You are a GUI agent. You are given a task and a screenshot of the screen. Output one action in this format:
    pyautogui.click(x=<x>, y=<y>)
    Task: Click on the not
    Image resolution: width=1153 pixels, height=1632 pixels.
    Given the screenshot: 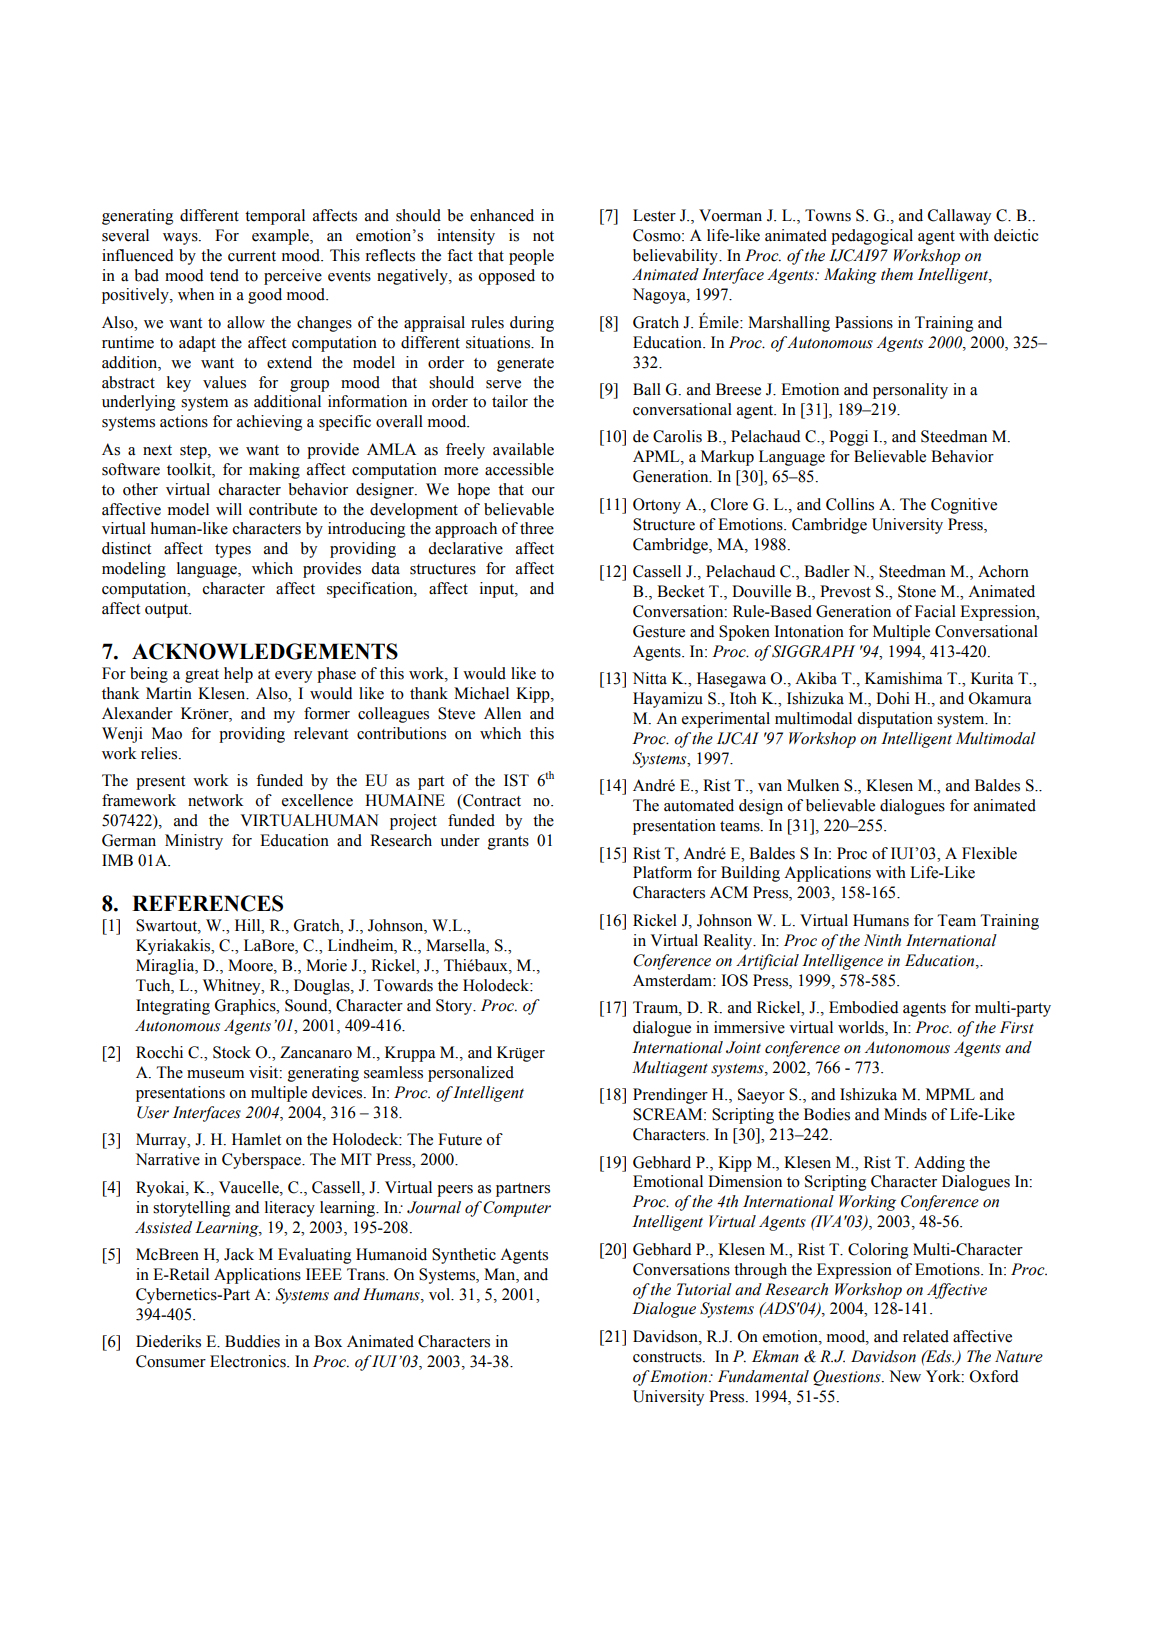 What is the action you would take?
    pyautogui.click(x=543, y=236)
